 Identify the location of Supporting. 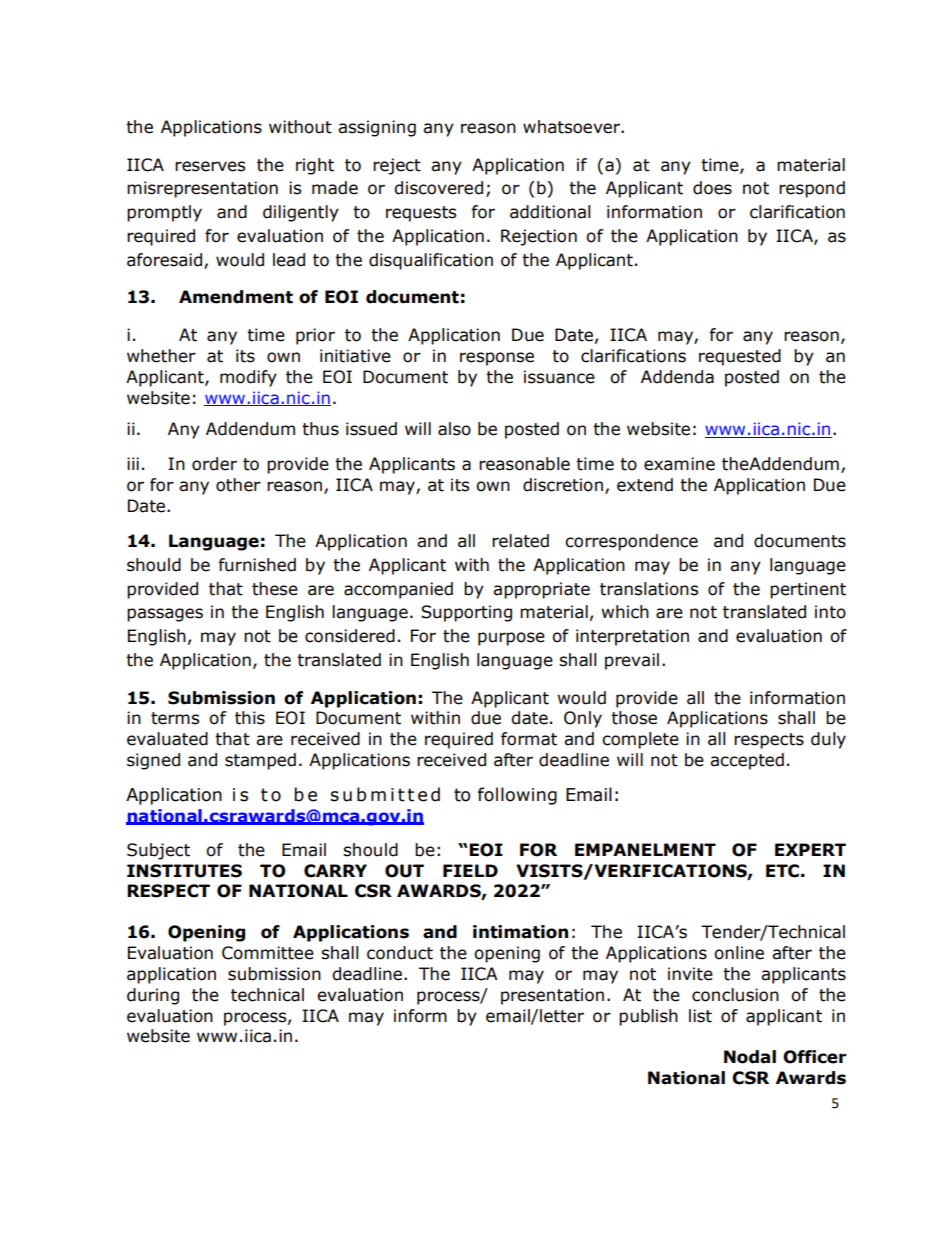
(466, 613).
